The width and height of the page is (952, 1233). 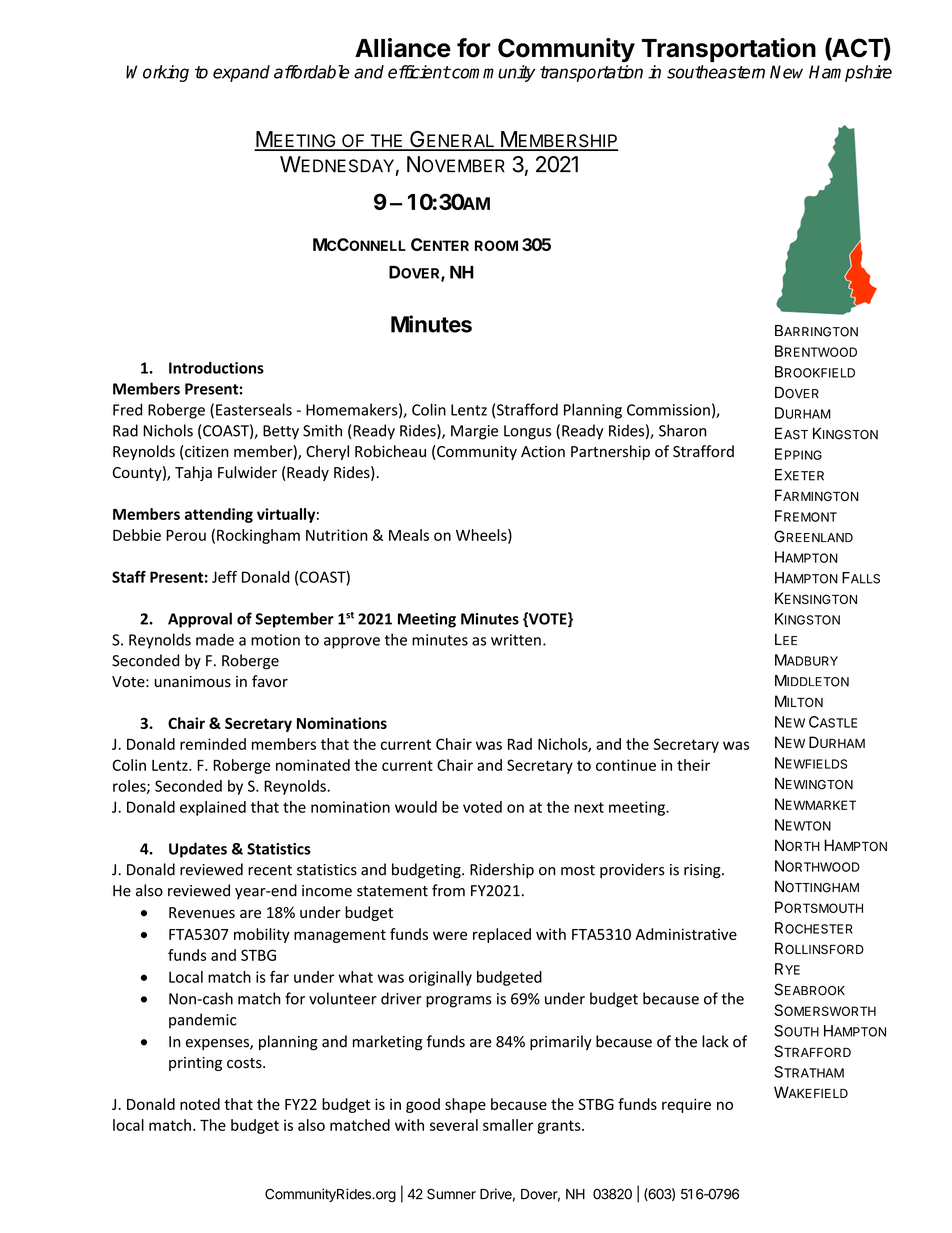 What do you see at coordinates (241, 73) in the page?
I see `expand` at bounding box center [241, 73].
